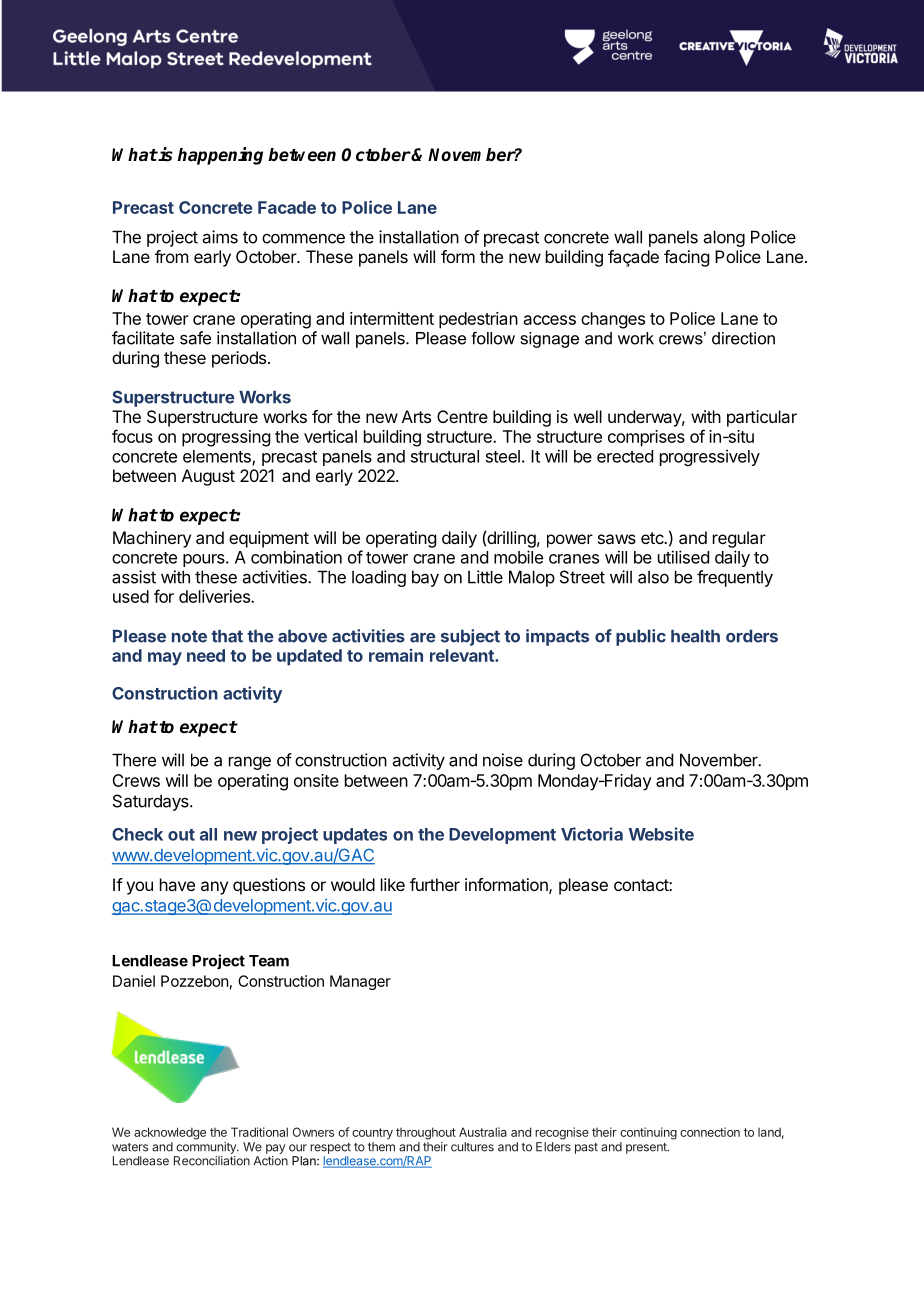 Image resolution: width=924 pixels, height=1308 pixels. What do you see at coordinates (724, 238) in the screenshot?
I see `along` at bounding box center [724, 238].
